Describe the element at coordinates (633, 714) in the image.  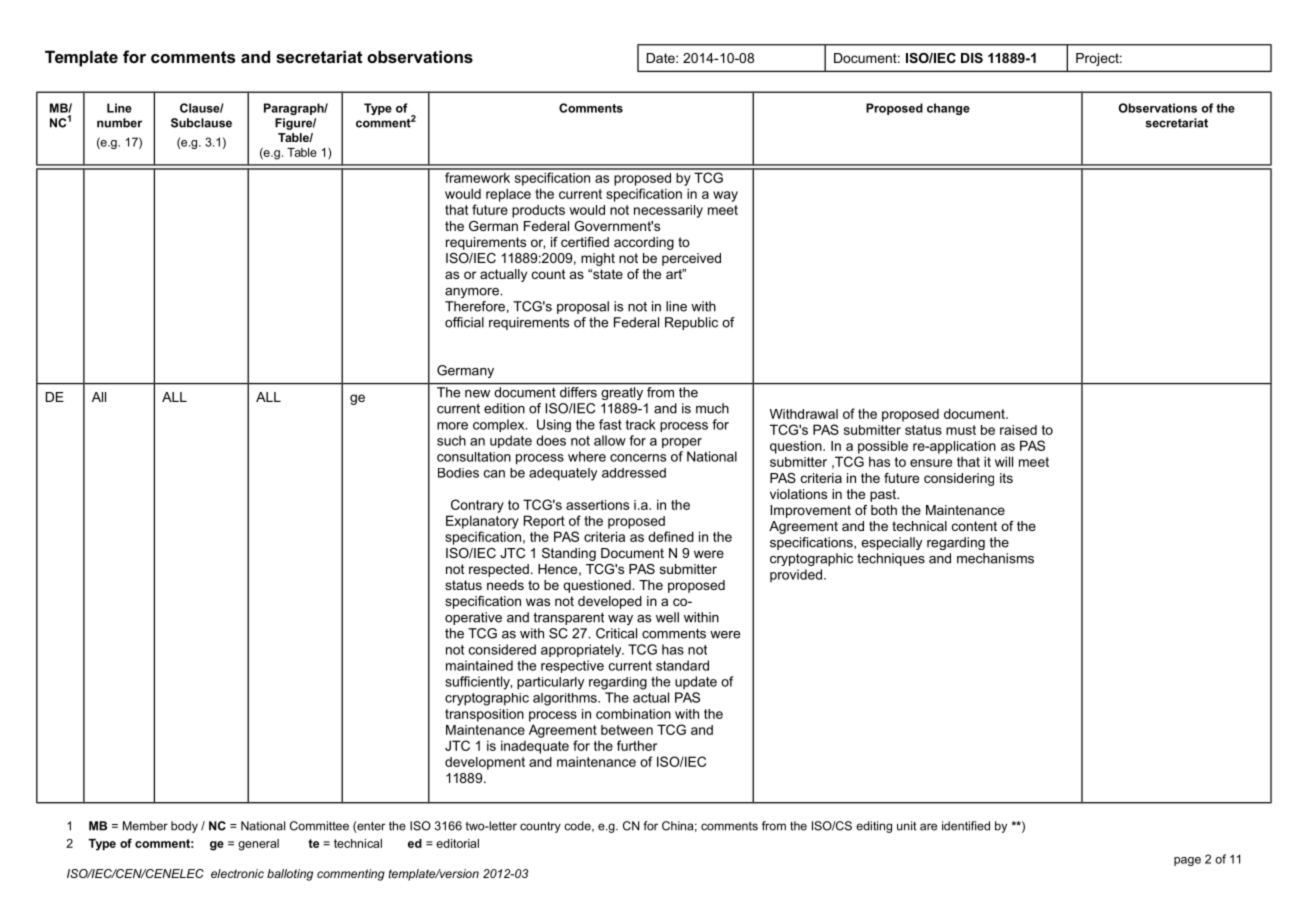
I see `combination` at that location.
